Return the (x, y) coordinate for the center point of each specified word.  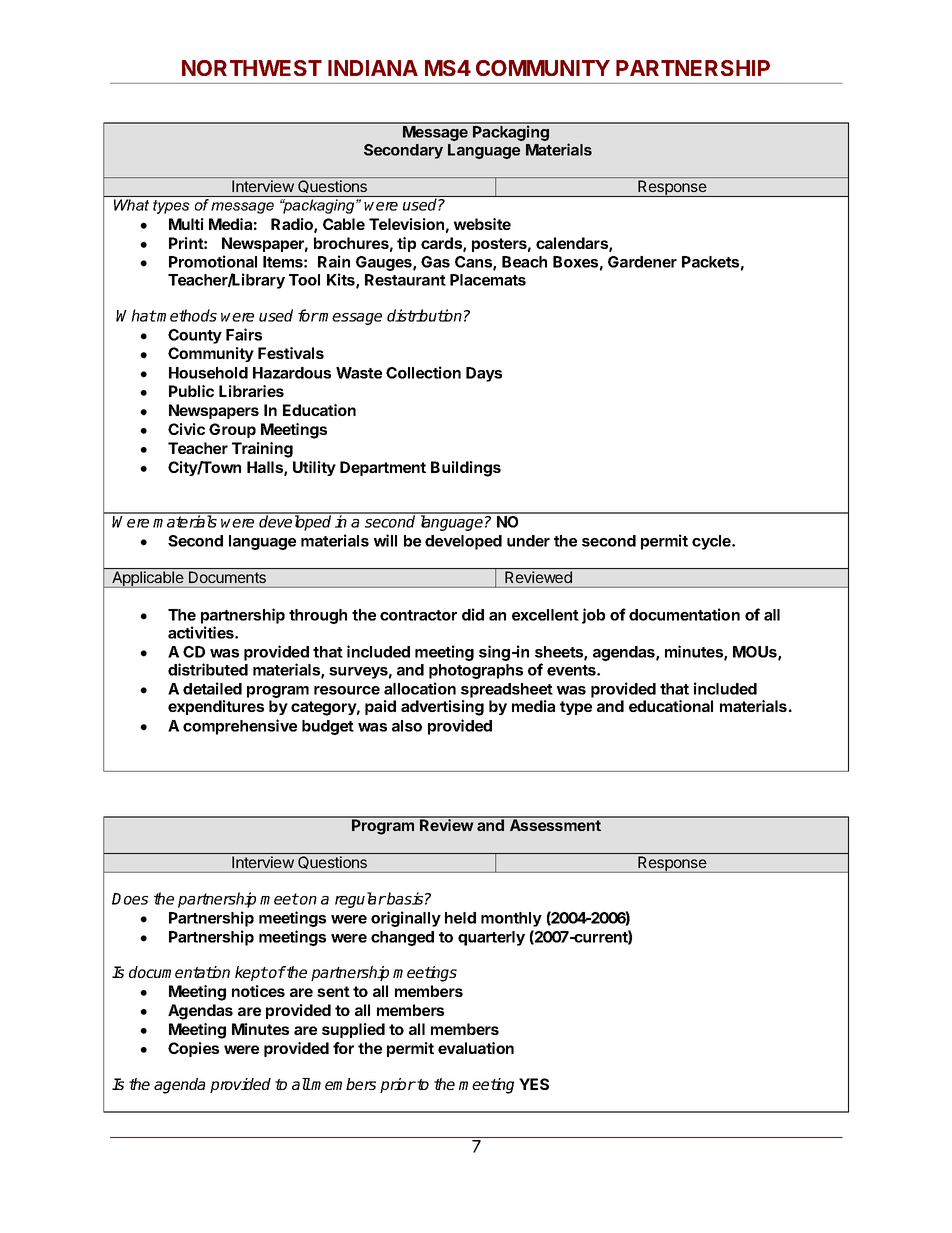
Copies (193, 1049)
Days (484, 374)
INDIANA (373, 68)
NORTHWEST (252, 68)
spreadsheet (507, 690)
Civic (186, 429)
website (482, 224)
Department (383, 468)
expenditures (216, 707)
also (407, 726)
